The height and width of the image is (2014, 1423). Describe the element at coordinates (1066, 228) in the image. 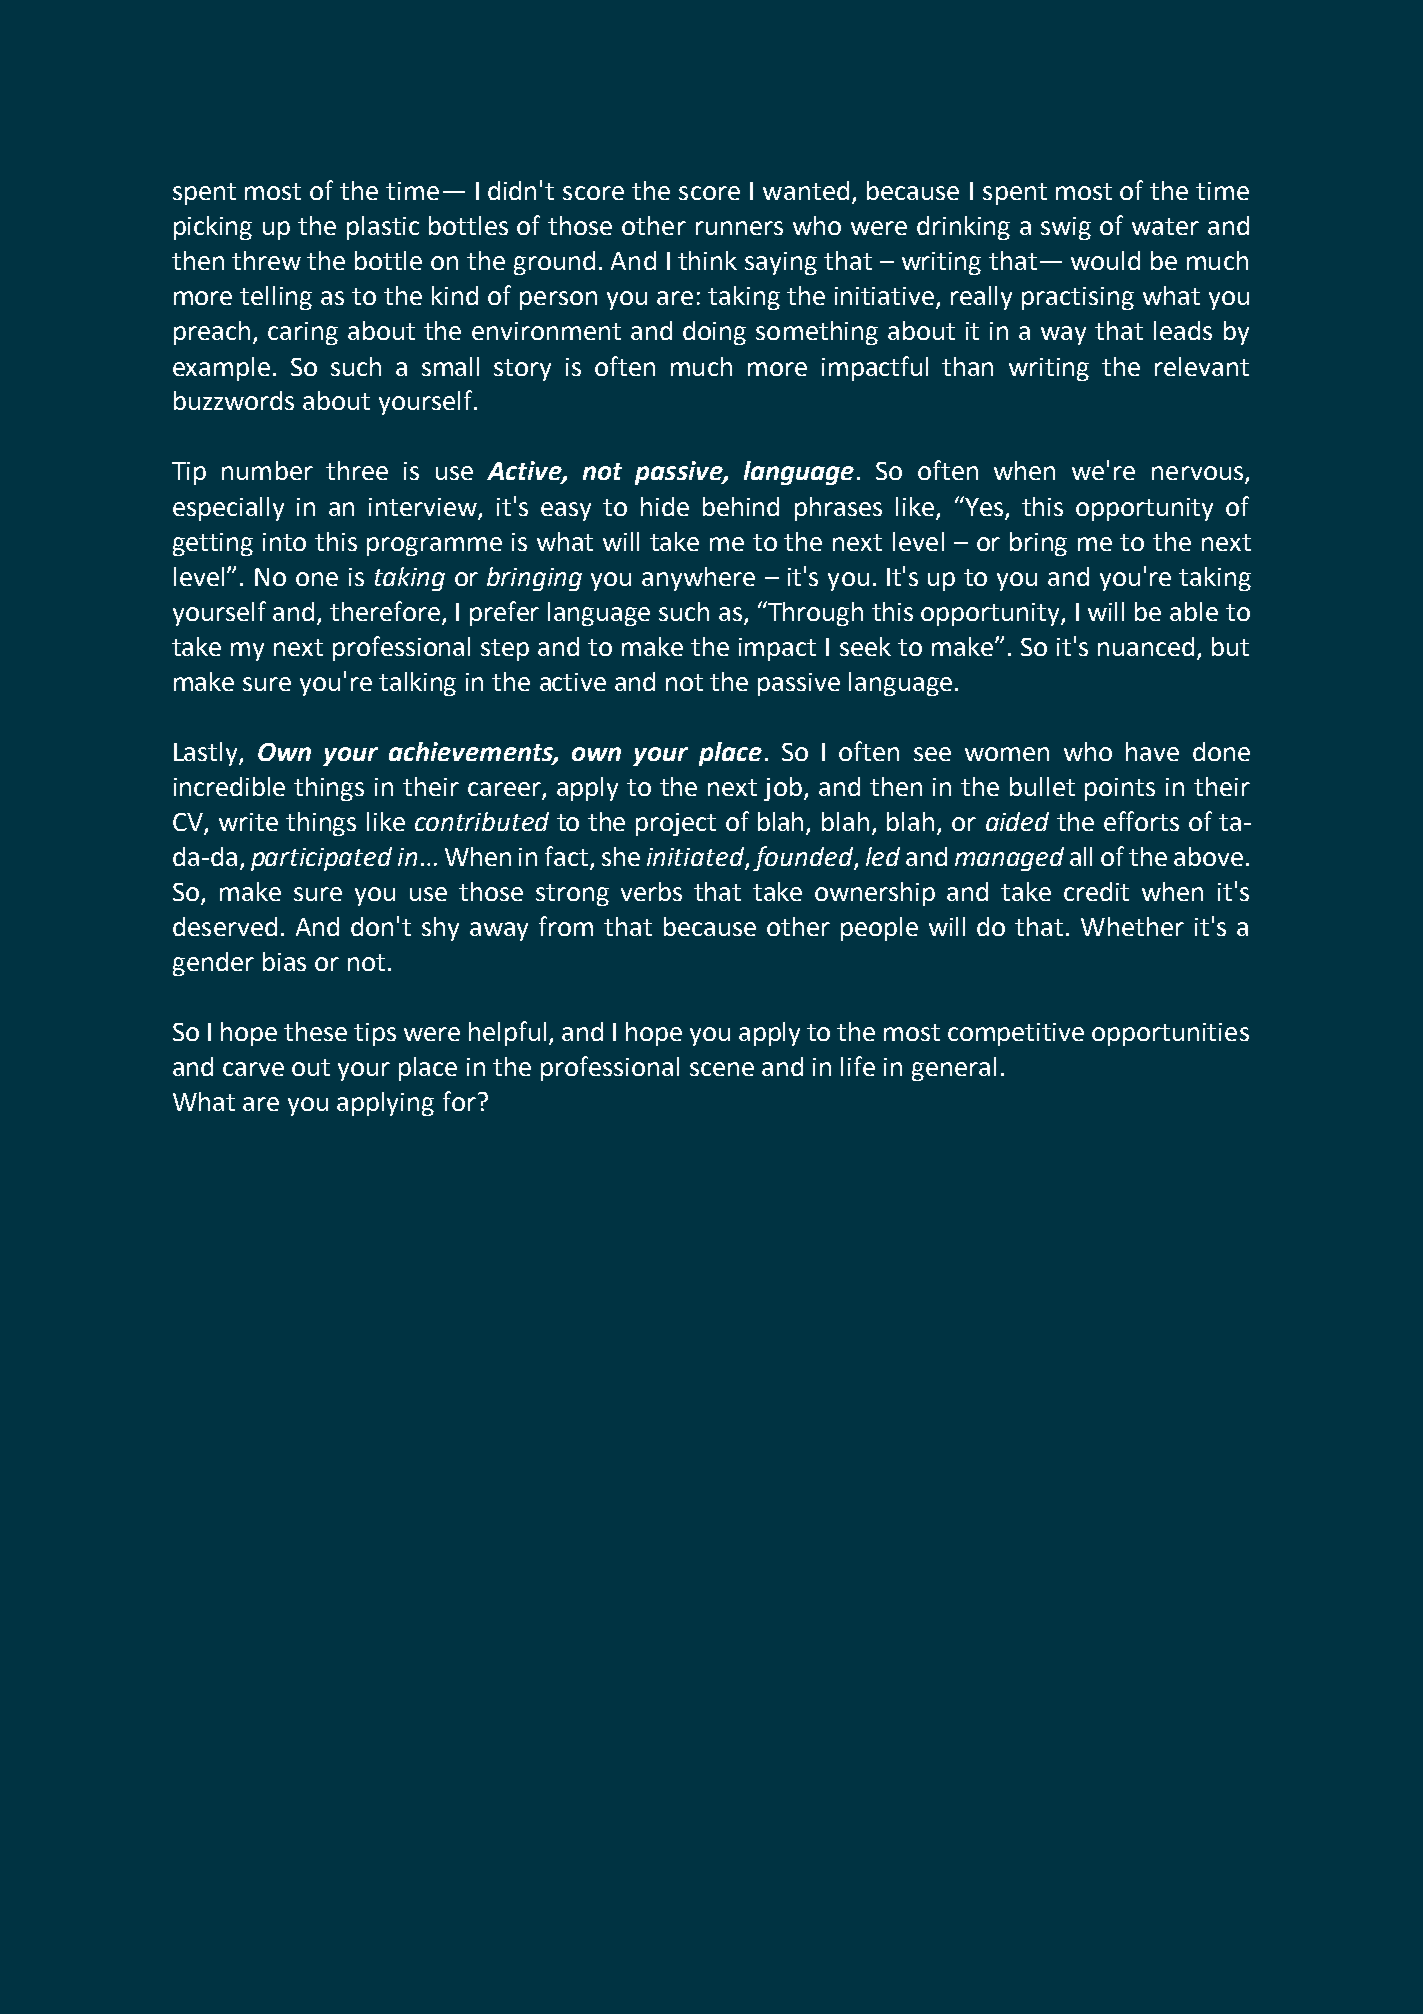

I see `swig` at that location.
